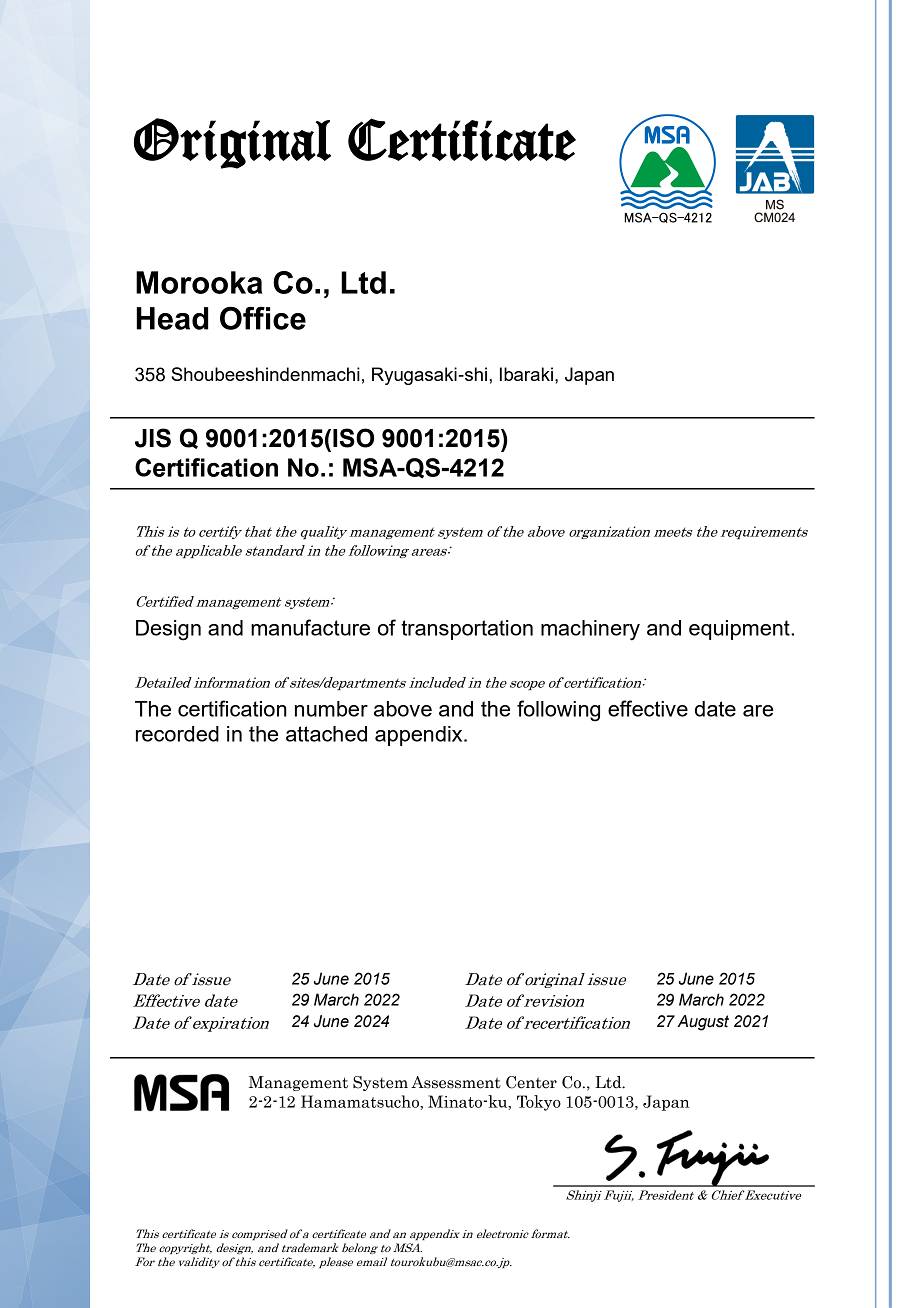  What do you see at coordinates (326, 734) in the screenshot?
I see `attached` at bounding box center [326, 734].
